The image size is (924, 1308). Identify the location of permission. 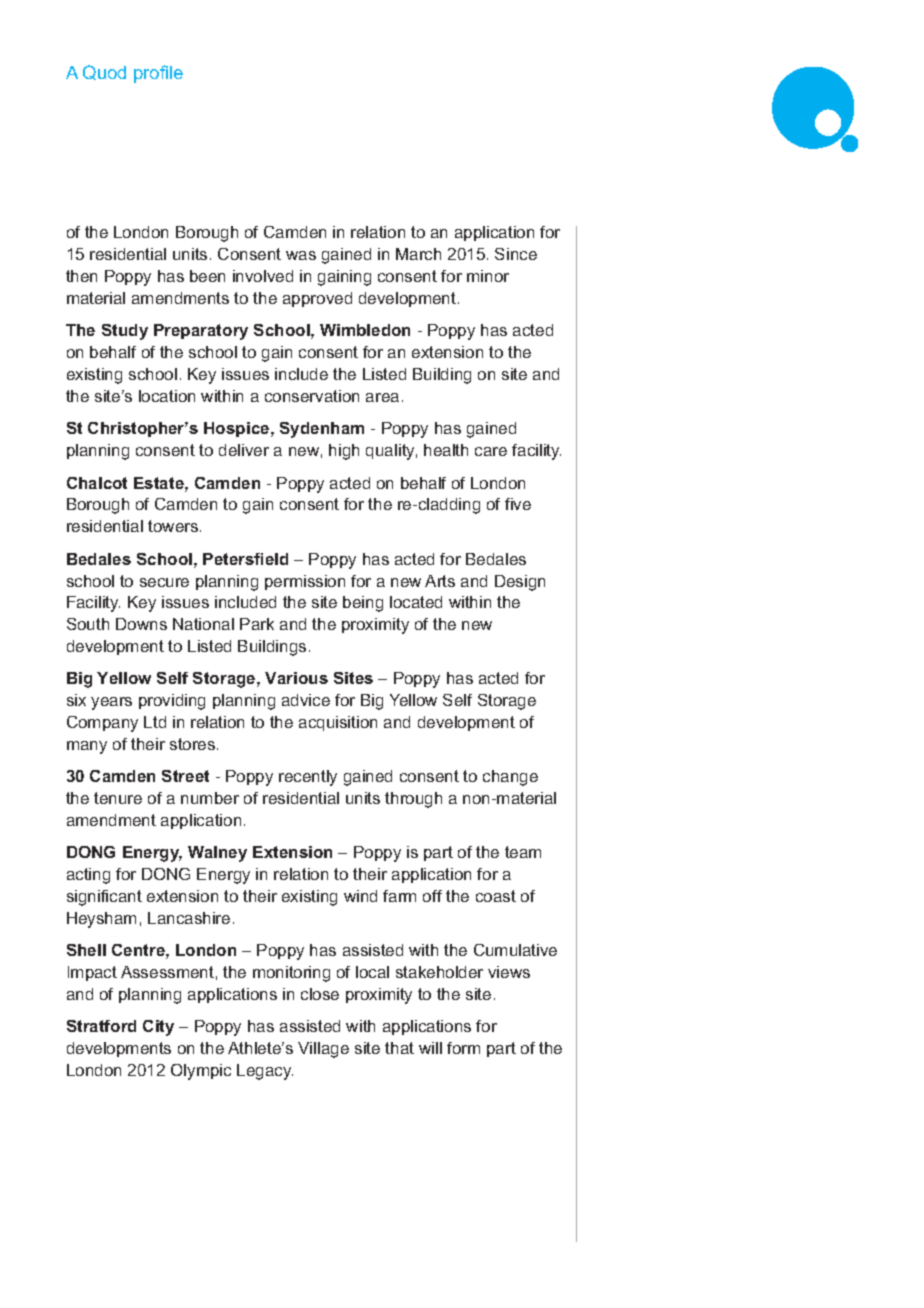
(305, 582).
